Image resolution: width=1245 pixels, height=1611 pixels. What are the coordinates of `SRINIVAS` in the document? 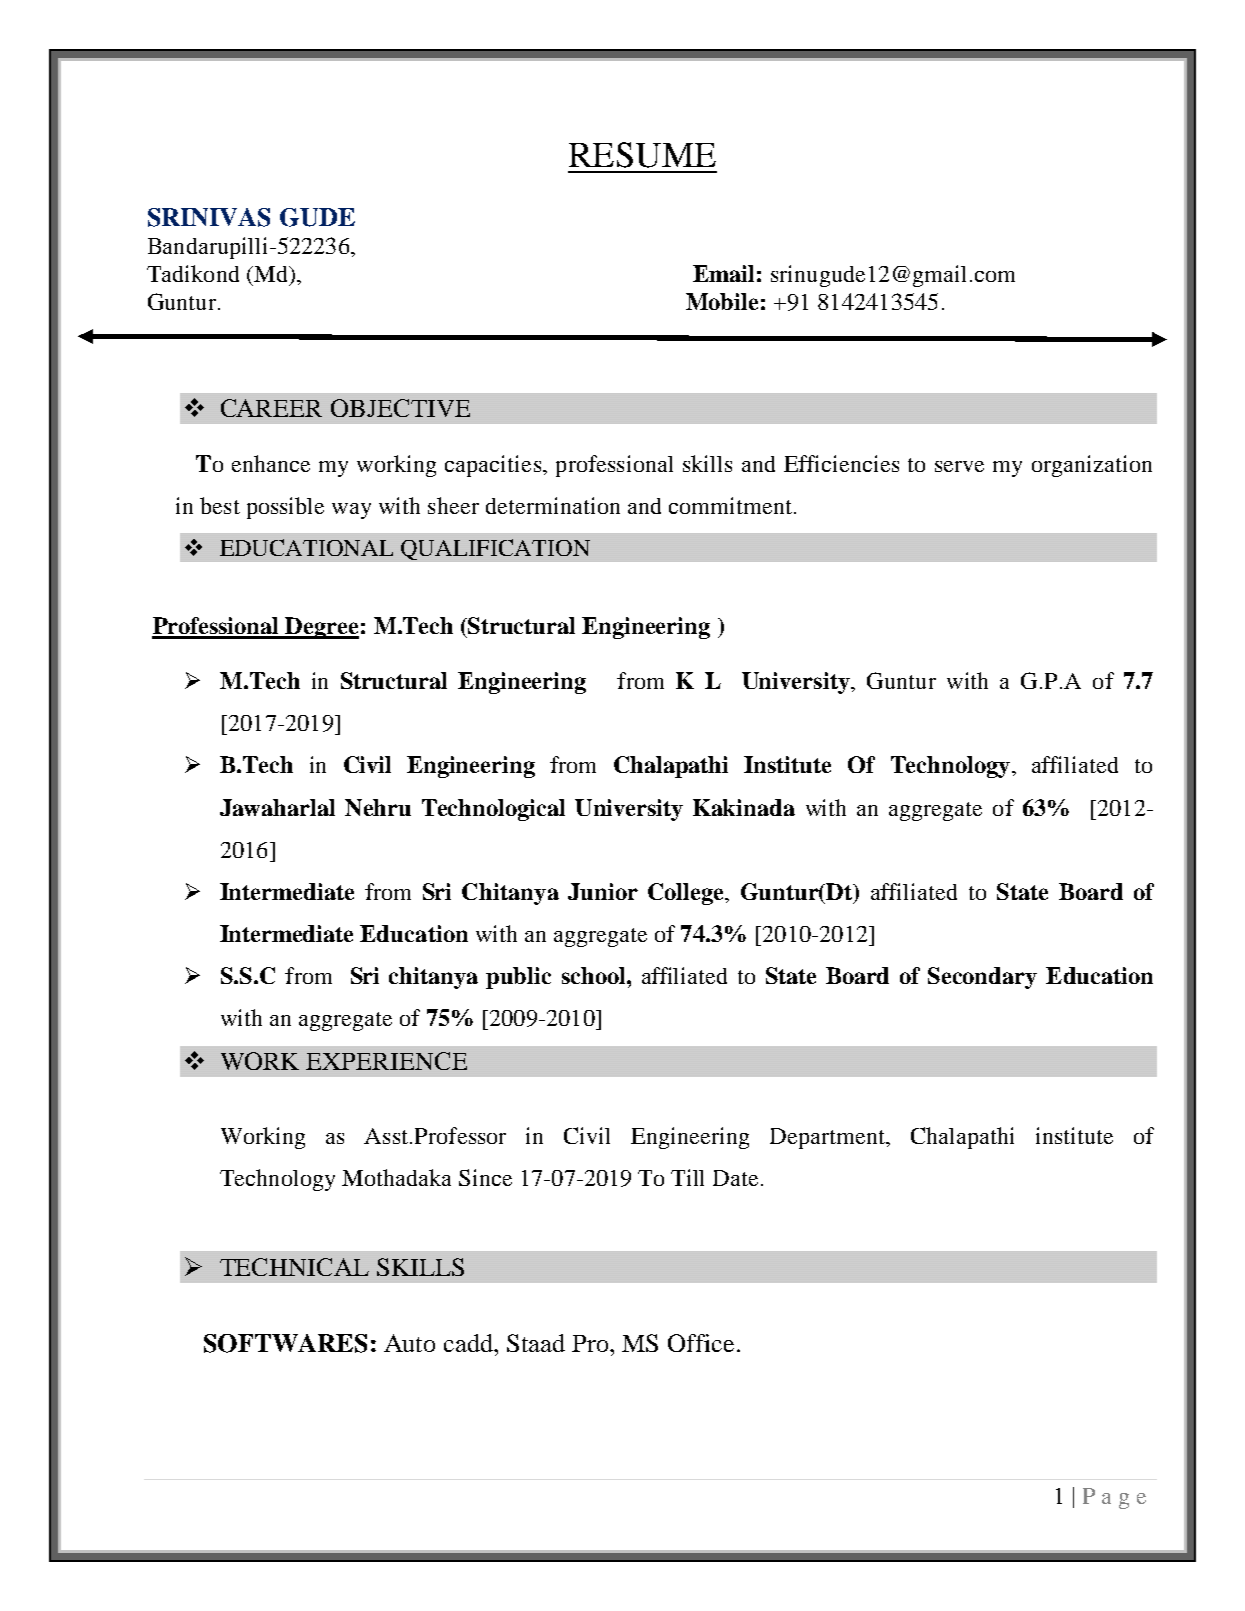 It's located at (209, 217).
